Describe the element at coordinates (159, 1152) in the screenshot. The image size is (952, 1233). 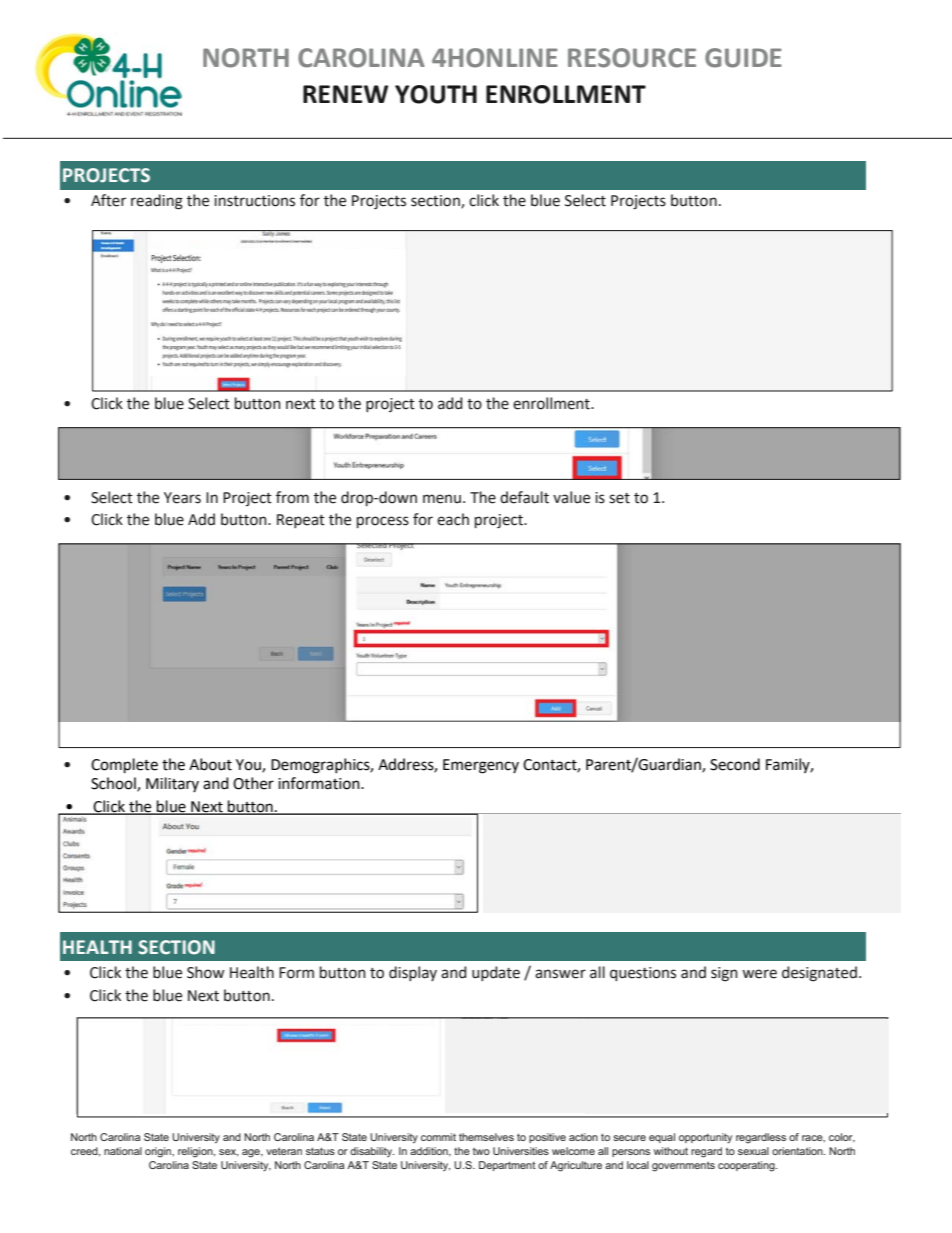
I see `origin` at that location.
